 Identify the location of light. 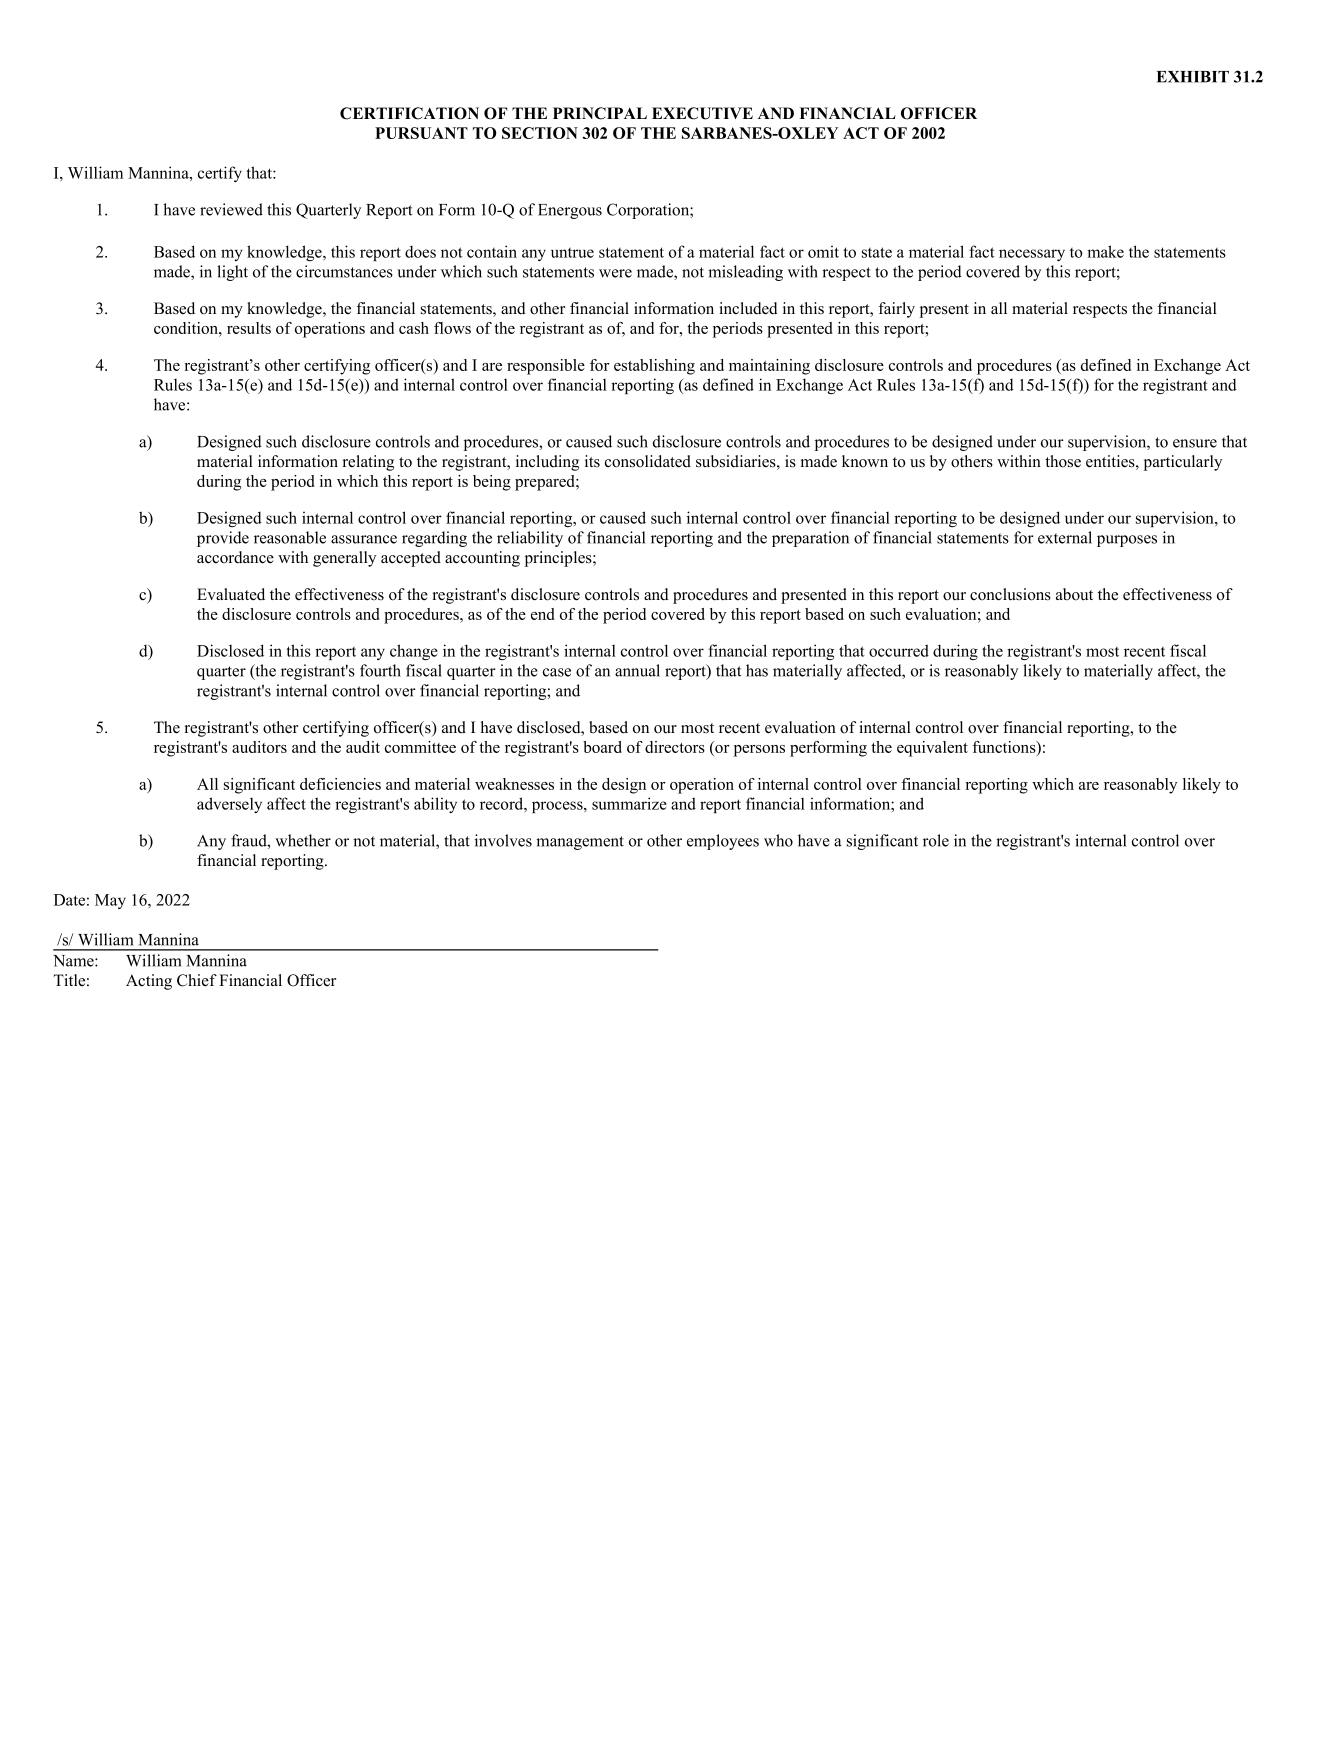
(232, 273).
